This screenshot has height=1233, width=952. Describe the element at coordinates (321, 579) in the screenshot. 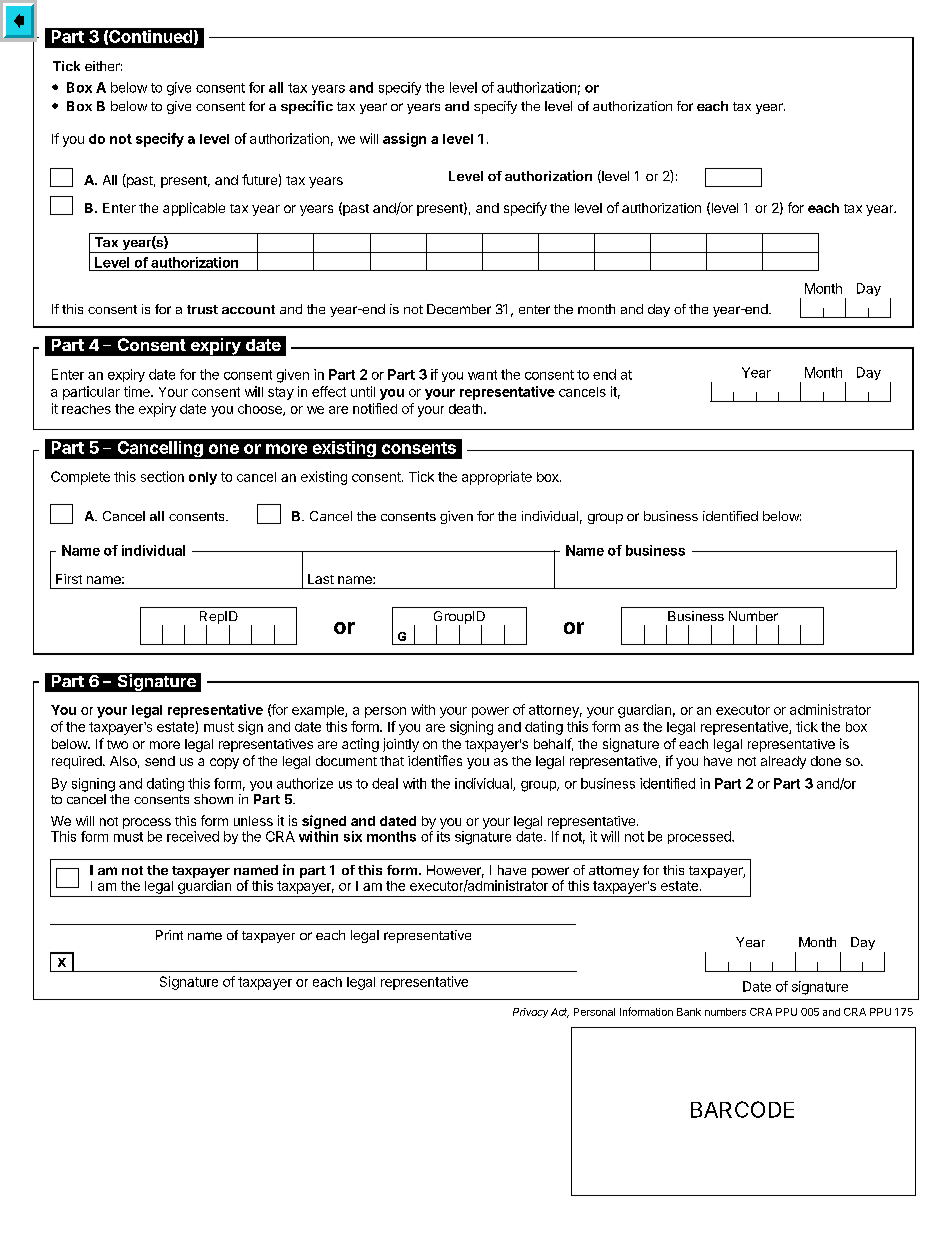

I see `Last` at that location.
